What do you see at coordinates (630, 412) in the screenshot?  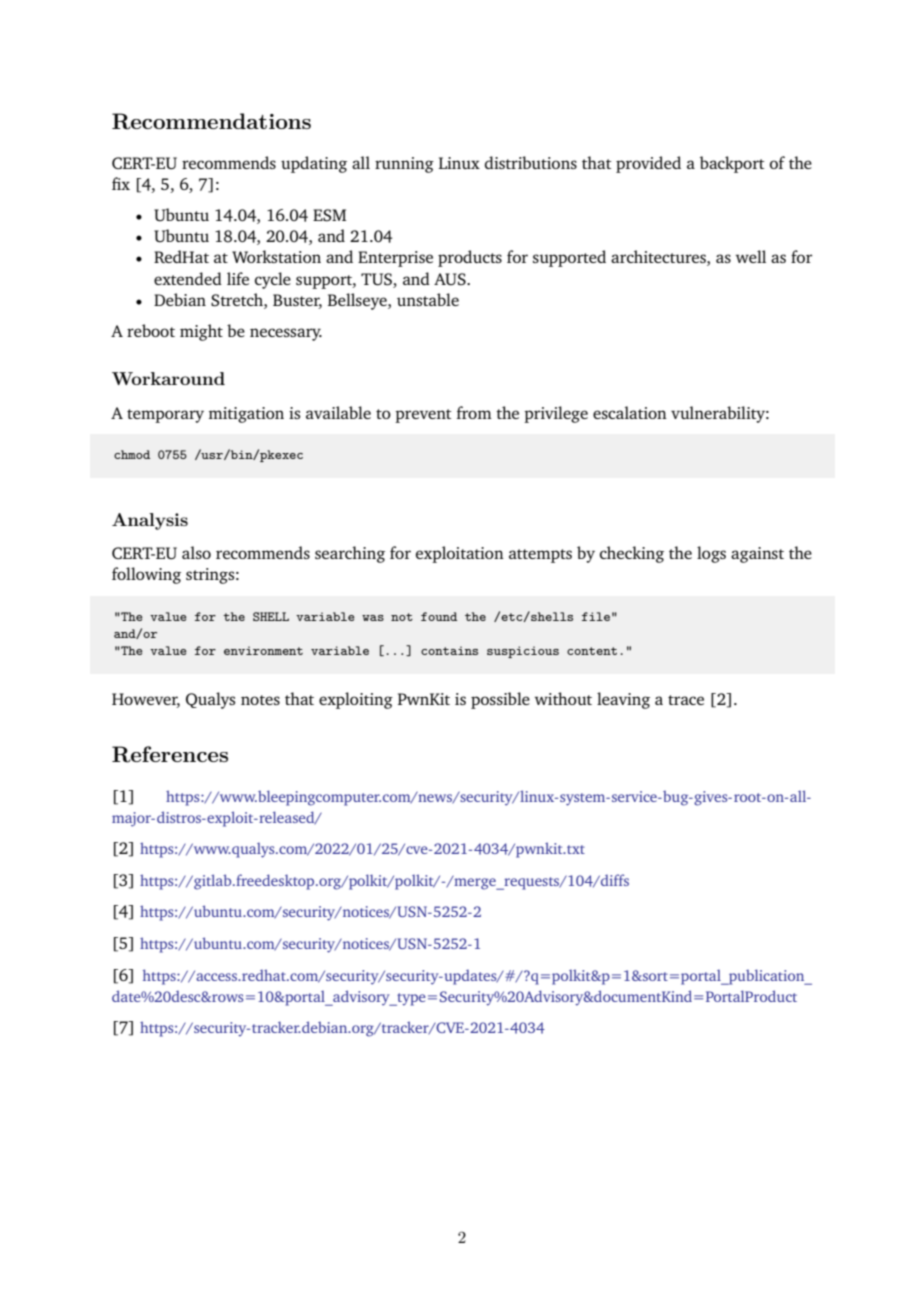 I see `escalation` at bounding box center [630, 412].
